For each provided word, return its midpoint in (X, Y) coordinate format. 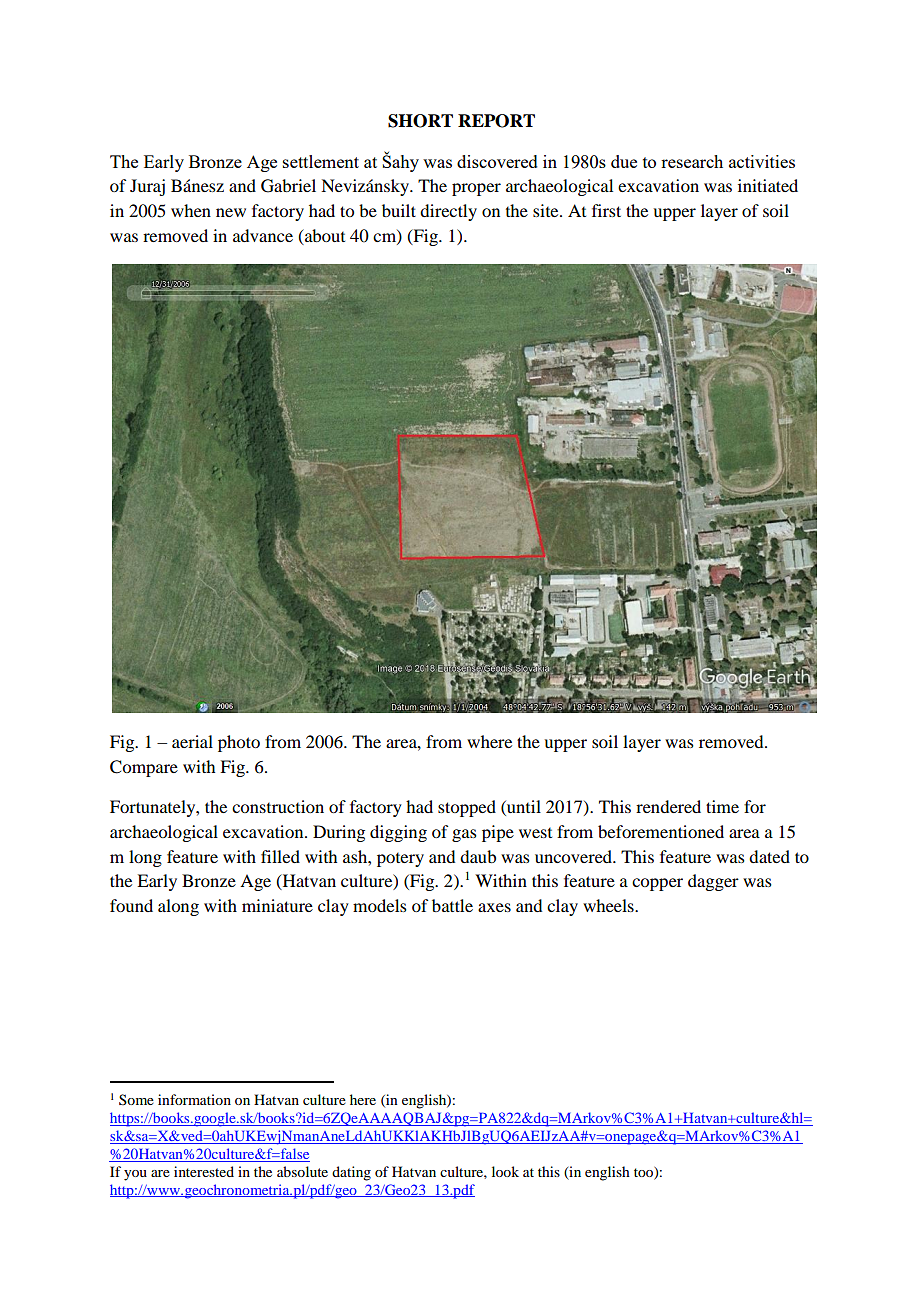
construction (278, 806)
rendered (668, 806)
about (324, 235)
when (191, 210)
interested (204, 1171)
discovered (497, 161)
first (606, 210)
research (692, 161)
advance (263, 235)
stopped (467, 808)
